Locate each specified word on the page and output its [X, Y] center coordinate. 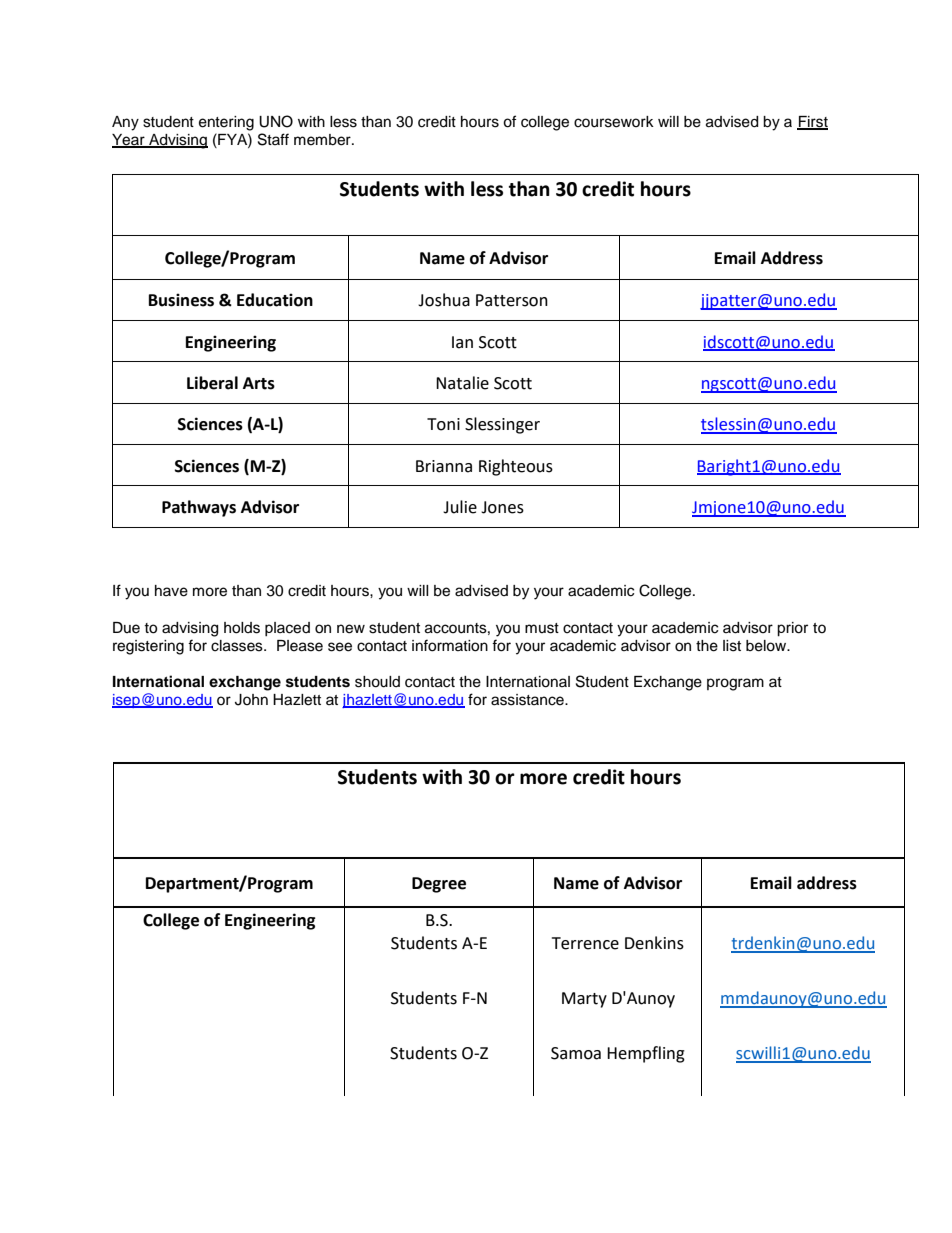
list [732, 646]
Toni [443, 424]
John [251, 700]
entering [226, 123]
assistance [528, 700]
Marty [584, 1000]
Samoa [576, 1053]
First [812, 122]
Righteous [516, 467]
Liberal [212, 383]
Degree [439, 885]
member [323, 140]
